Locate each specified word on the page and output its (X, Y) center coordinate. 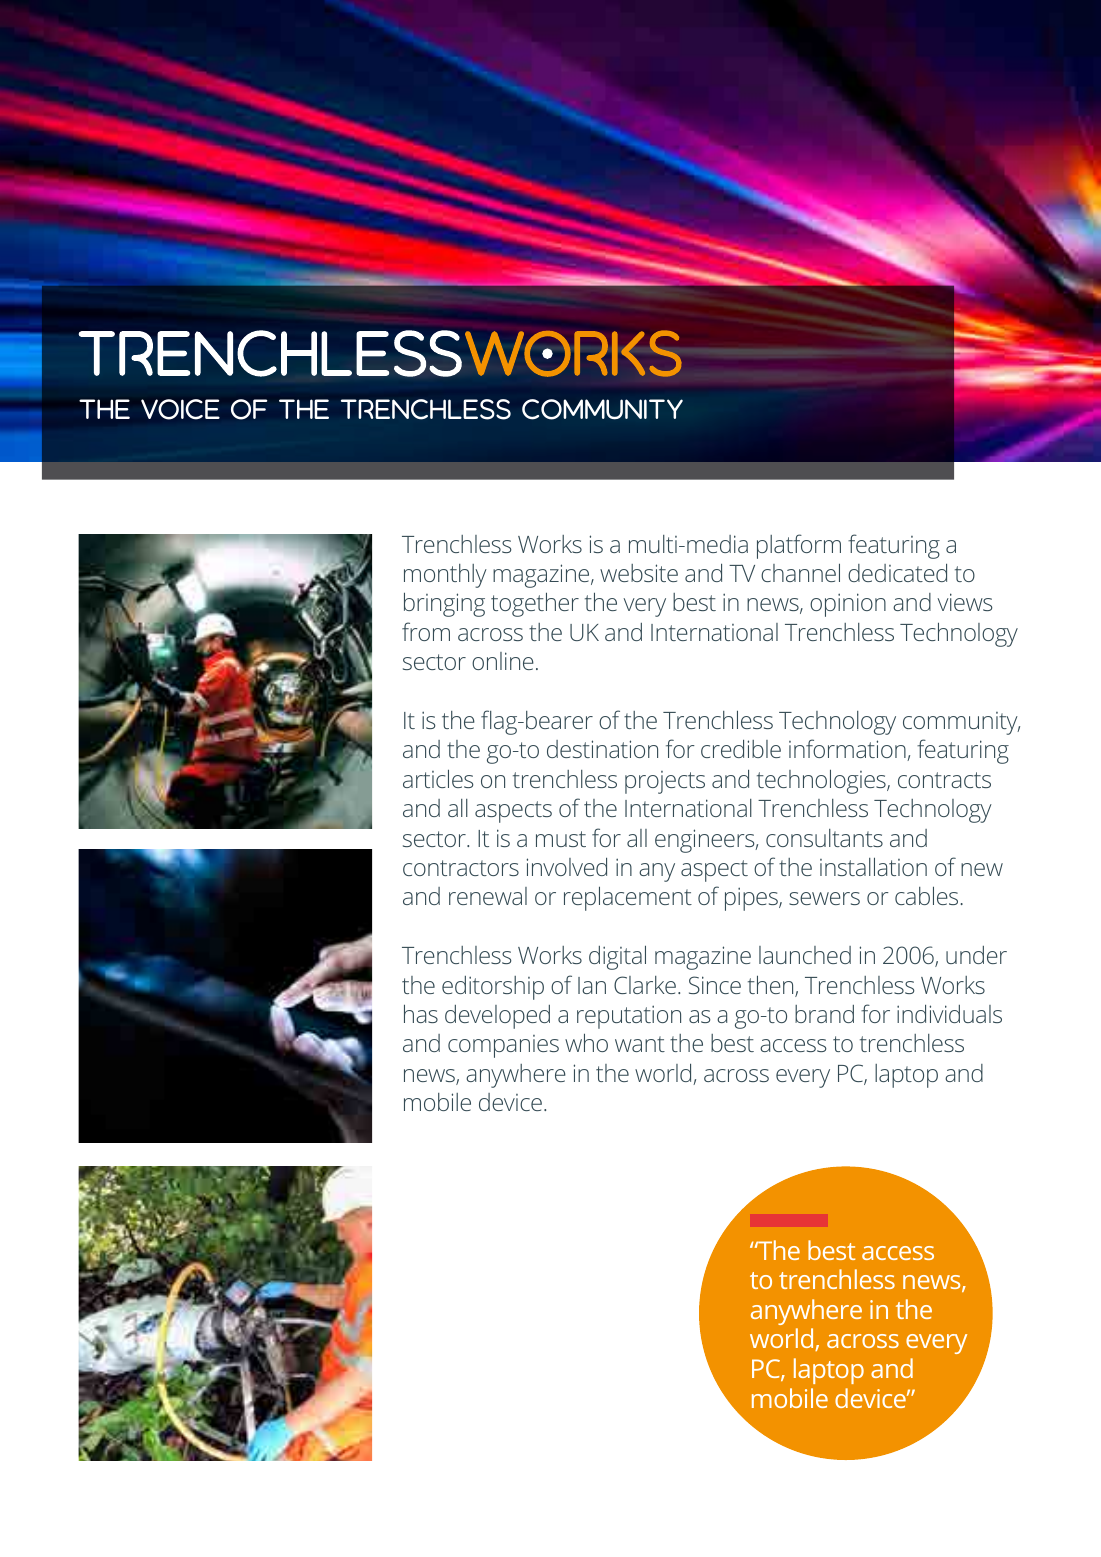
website (639, 573)
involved (567, 867)
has (421, 1013)
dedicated (897, 573)
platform (799, 546)
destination (602, 749)
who (586, 1042)
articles (438, 778)
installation (873, 866)
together (535, 604)
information (848, 750)
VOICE (180, 409)
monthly (445, 576)
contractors (461, 868)
